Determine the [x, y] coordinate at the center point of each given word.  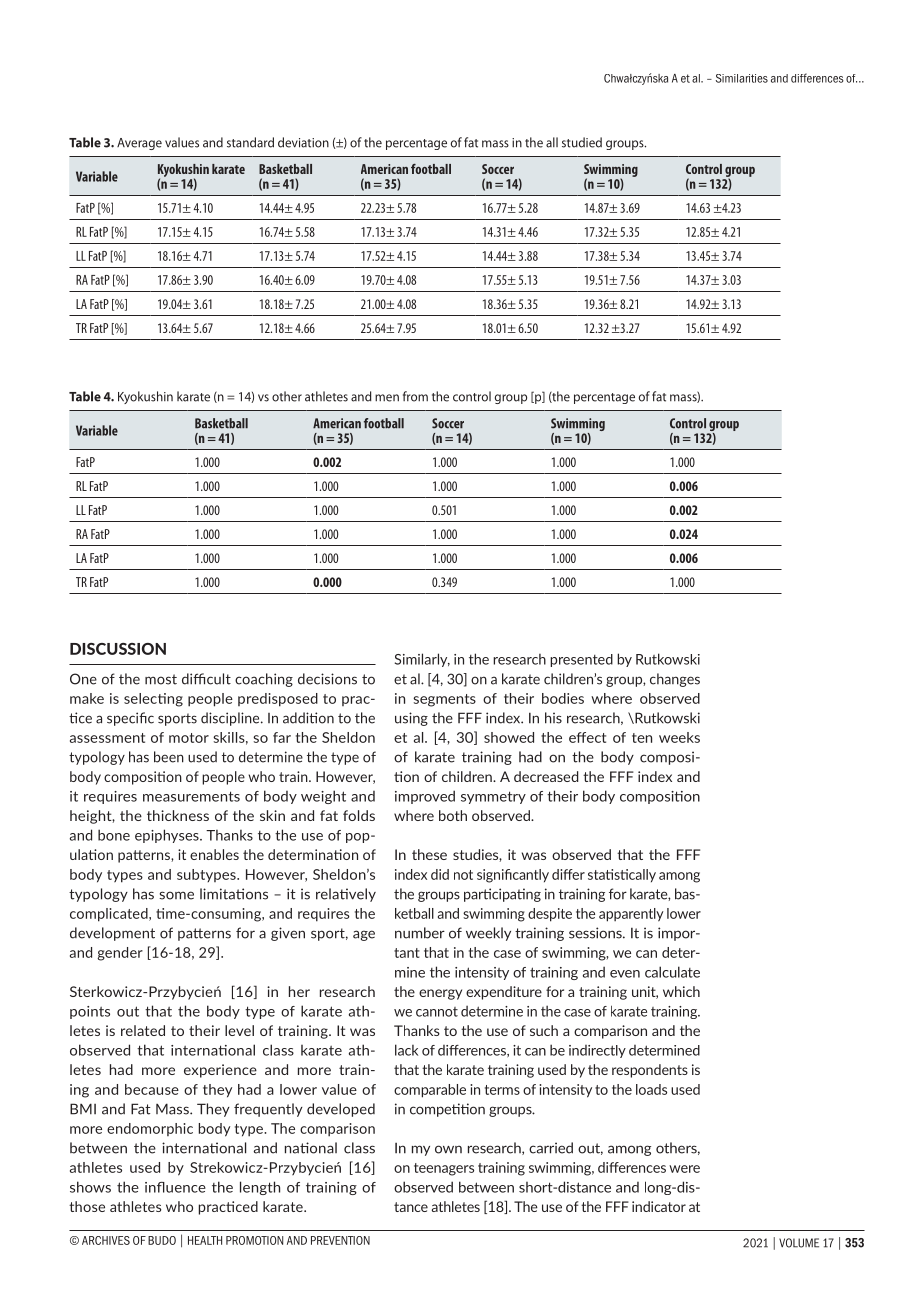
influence [175, 1187]
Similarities [742, 78]
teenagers [444, 1169]
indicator [659, 1206]
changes [675, 680]
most [161, 679]
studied [582, 142]
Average [139, 144]
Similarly [422, 660]
